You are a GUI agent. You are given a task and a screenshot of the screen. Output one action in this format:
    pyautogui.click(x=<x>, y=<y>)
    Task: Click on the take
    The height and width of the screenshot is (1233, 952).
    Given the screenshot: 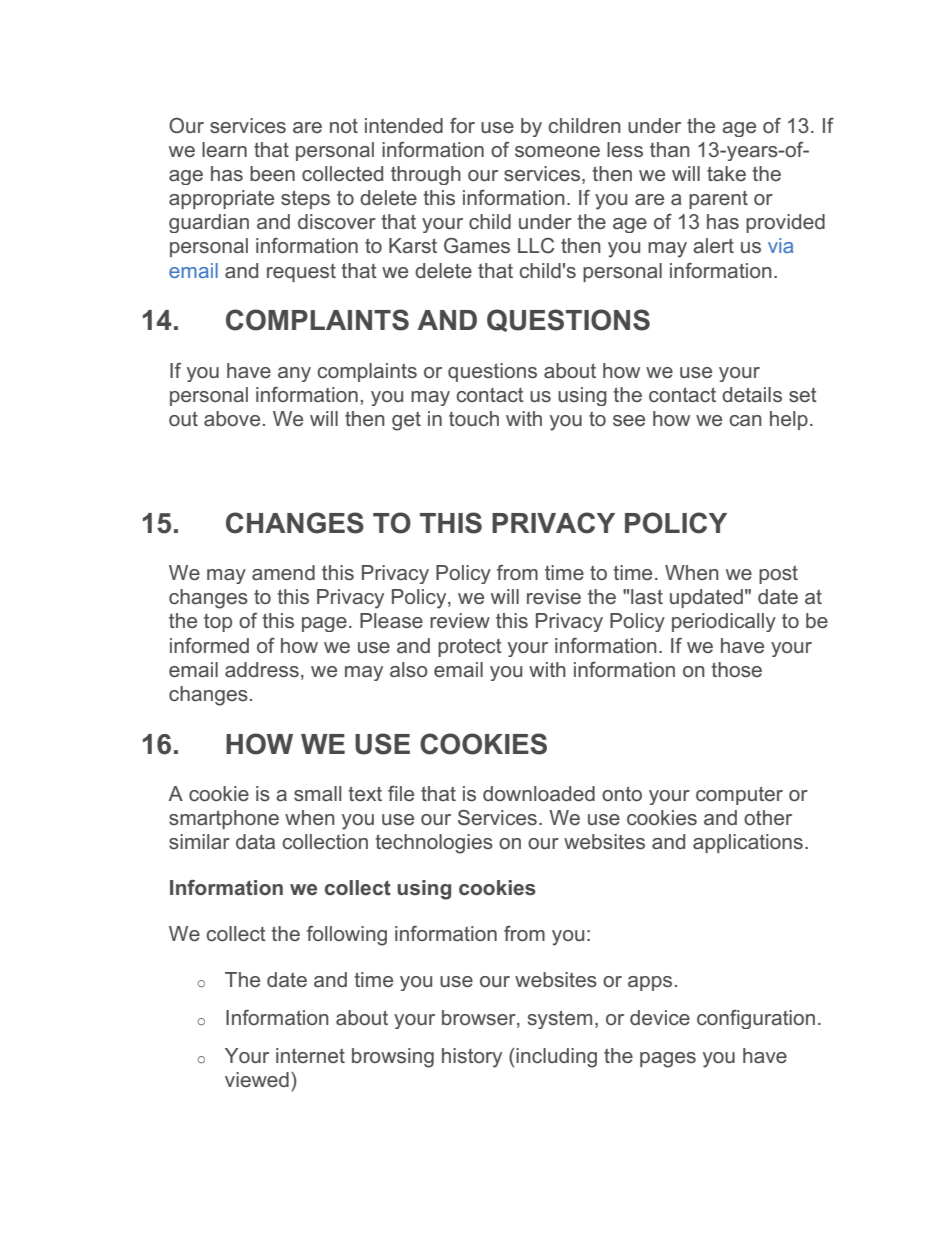 What is the action you would take?
    pyautogui.click(x=726, y=173)
